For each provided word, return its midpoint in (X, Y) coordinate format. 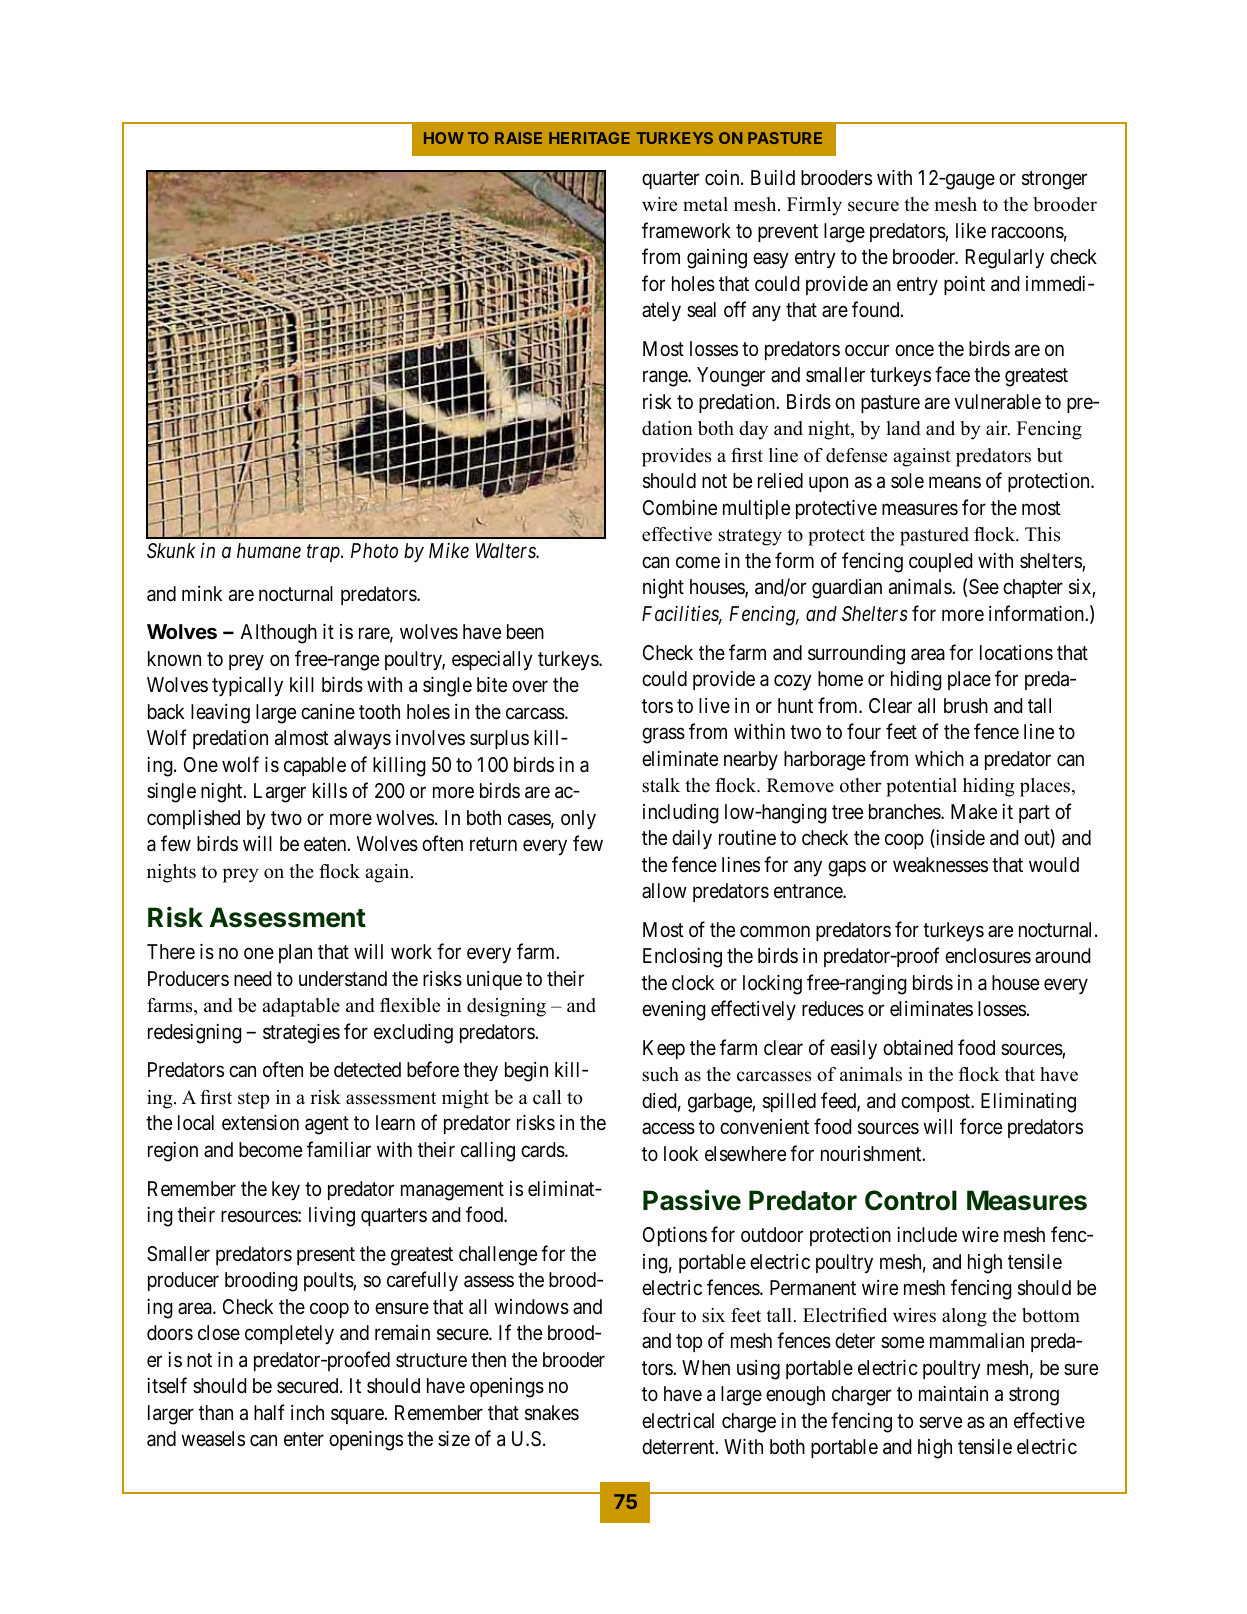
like (971, 230)
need (252, 978)
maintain (953, 1394)
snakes (552, 1413)
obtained (918, 1047)
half (269, 1412)
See (984, 586)
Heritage (589, 138)
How (444, 138)
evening (674, 1011)
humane (269, 551)
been (525, 631)
